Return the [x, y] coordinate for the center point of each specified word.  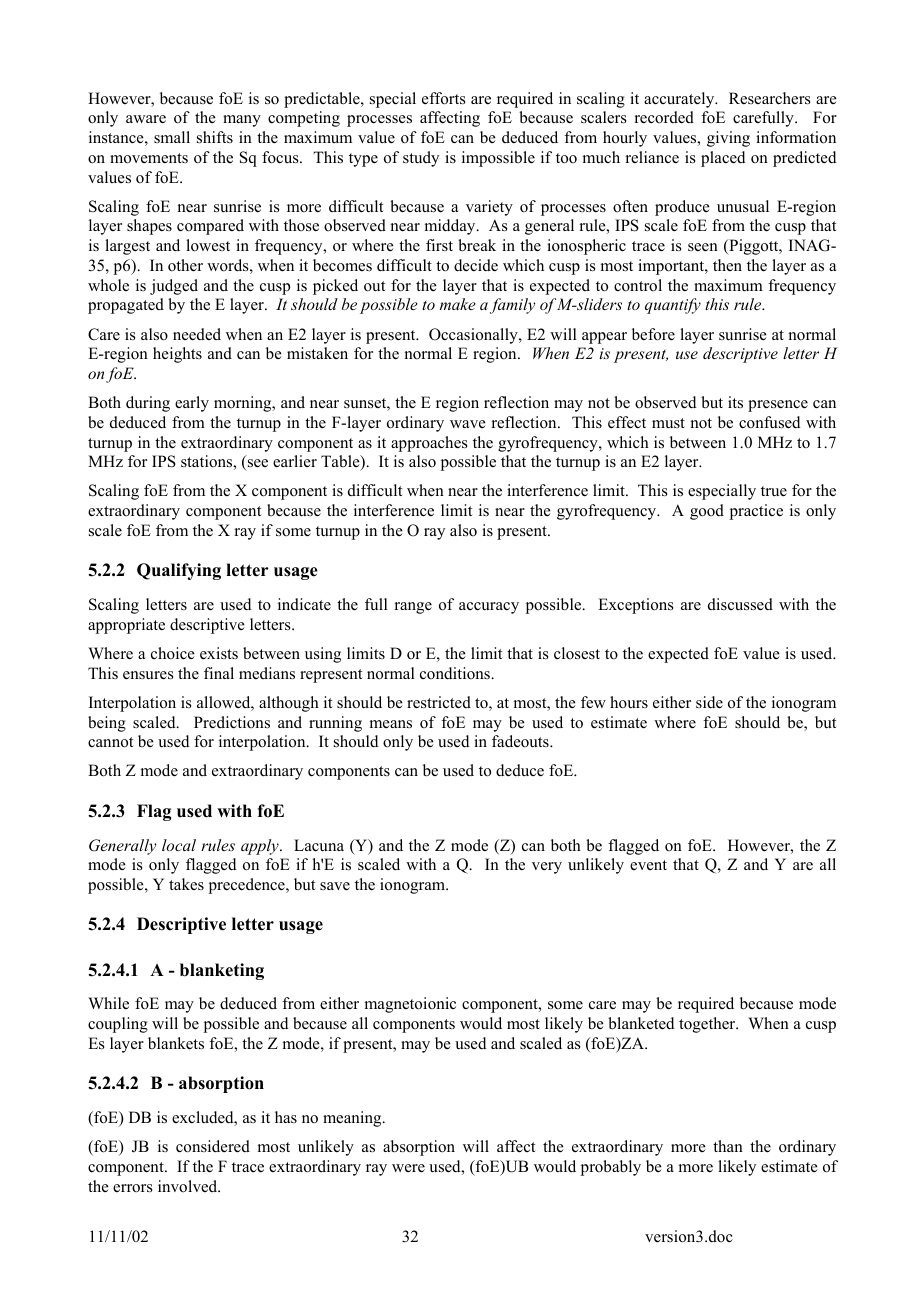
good [707, 512]
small [172, 137]
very [547, 868]
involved [189, 1186]
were [408, 1168]
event [648, 865]
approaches [429, 444]
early [192, 404]
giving [728, 139]
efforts [444, 98]
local [179, 845]
